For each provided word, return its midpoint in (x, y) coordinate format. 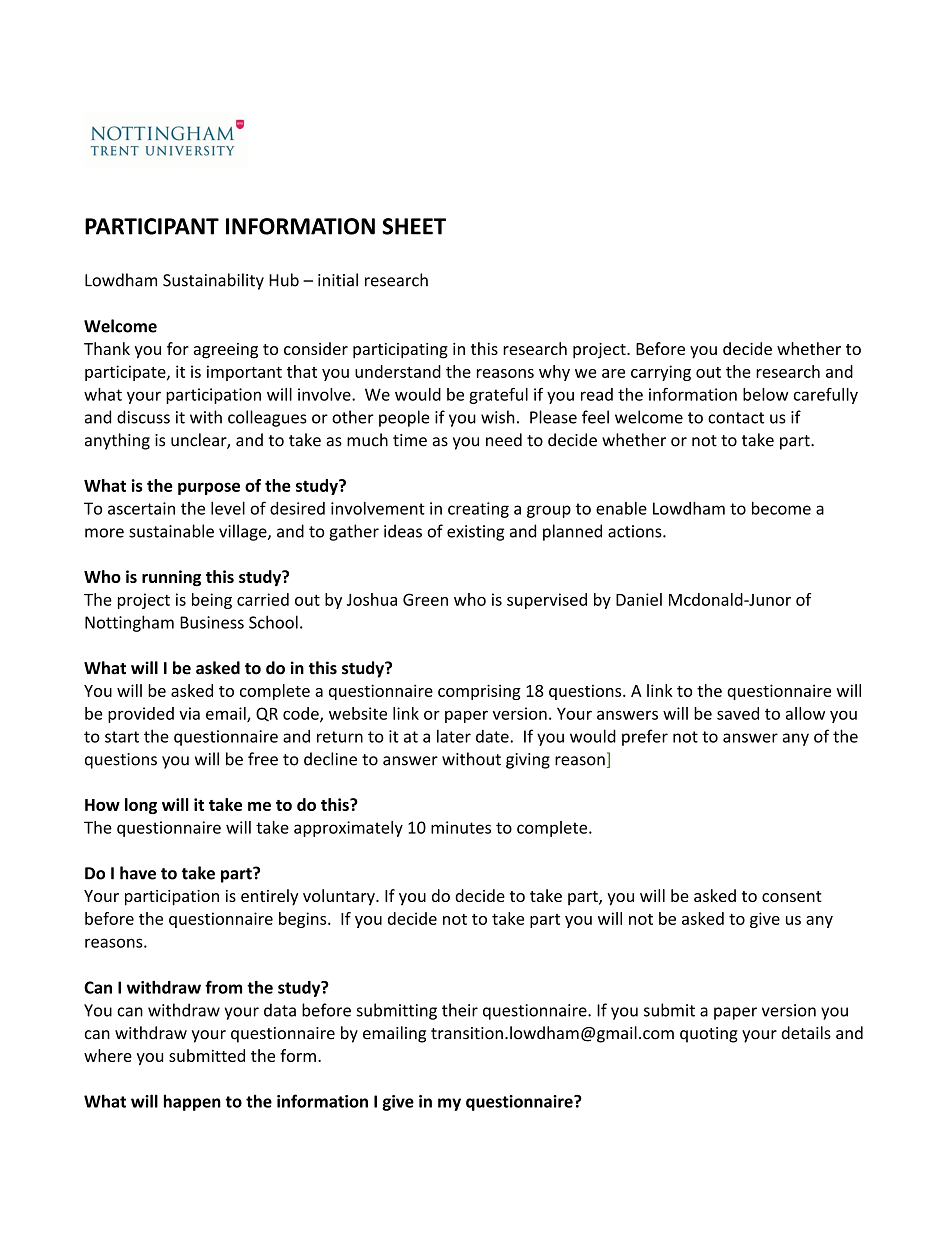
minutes (461, 827)
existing (475, 533)
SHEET (414, 226)
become (781, 508)
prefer (645, 737)
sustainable (171, 531)
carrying (661, 373)
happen (192, 1102)
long (141, 806)
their (460, 1010)
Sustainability (213, 281)
